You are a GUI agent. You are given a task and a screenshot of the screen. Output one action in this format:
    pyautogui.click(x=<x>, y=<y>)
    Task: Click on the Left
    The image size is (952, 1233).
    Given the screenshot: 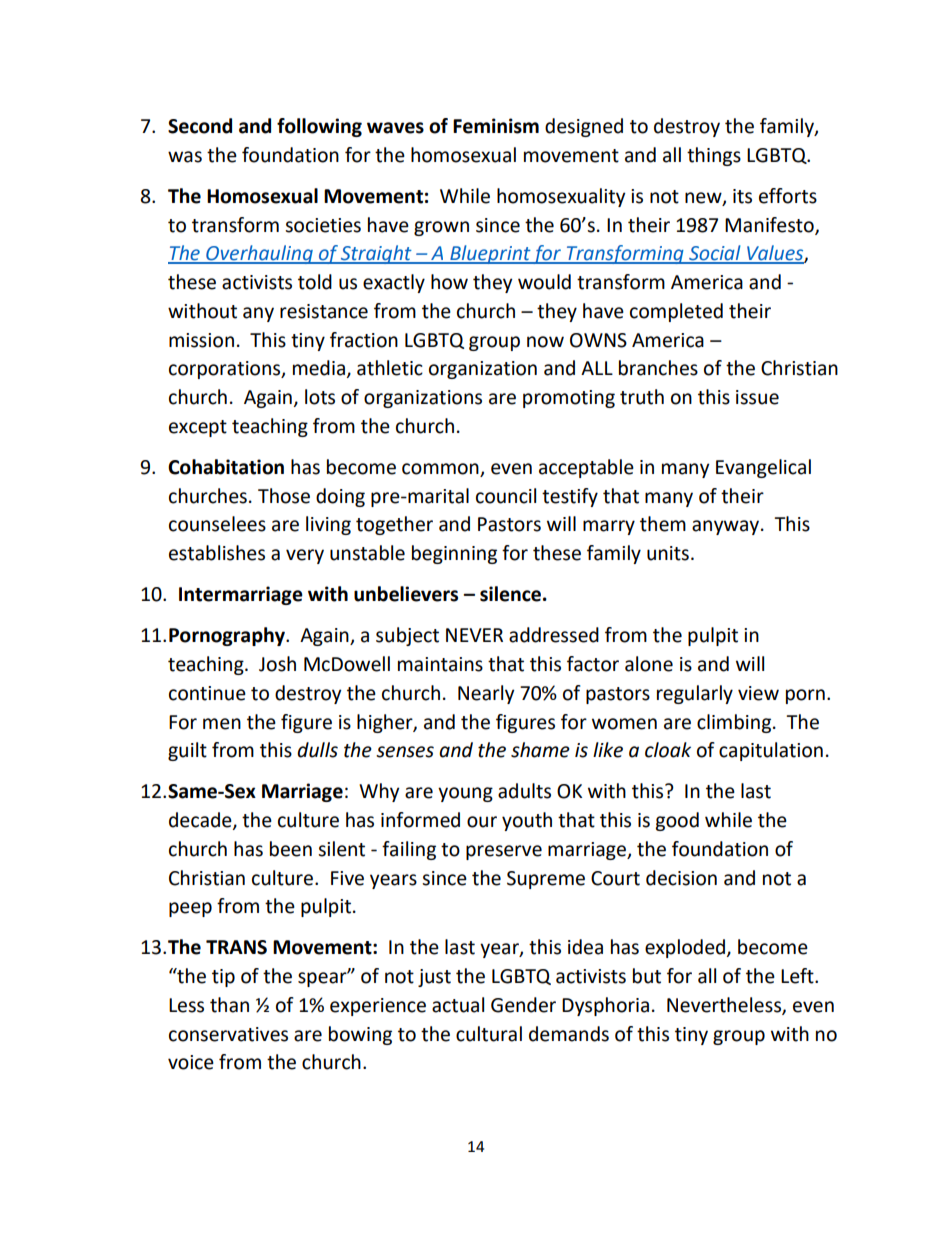 What is the action you would take?
    pyautogui.click(x=798, y=976)
